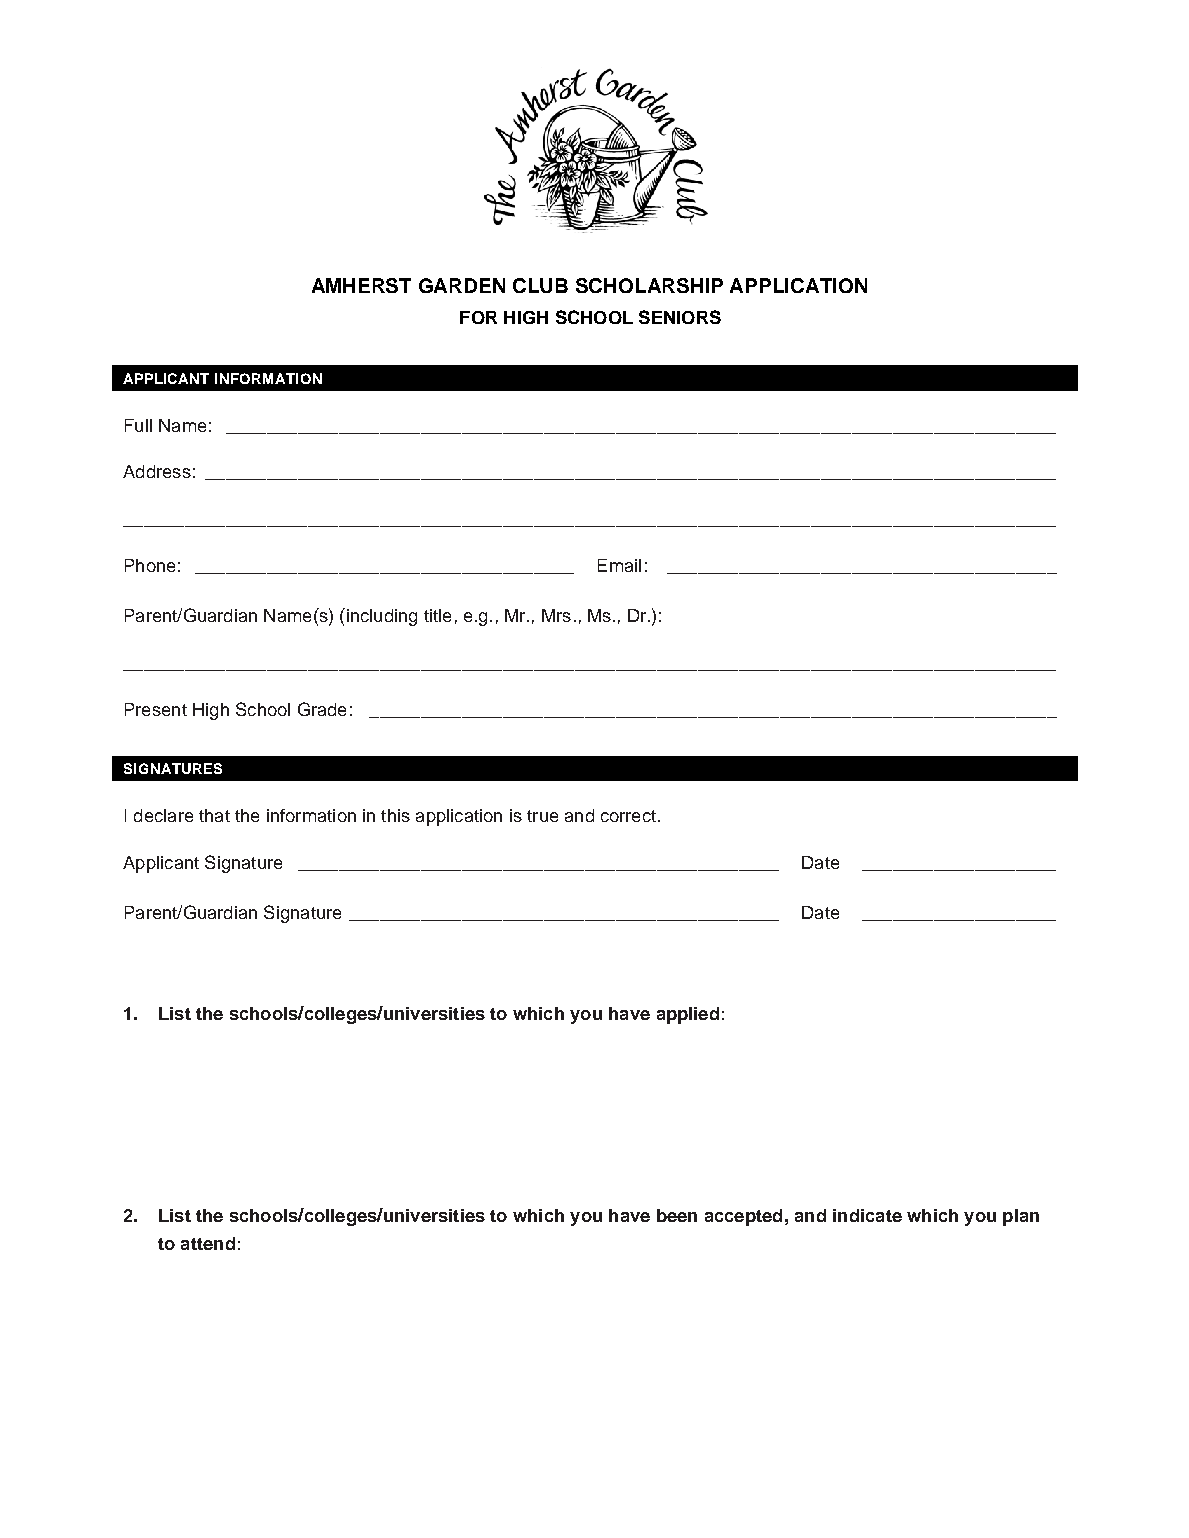  Describe the element at coordinates (542, 816) in the screenshot. I see `true` at that location.
